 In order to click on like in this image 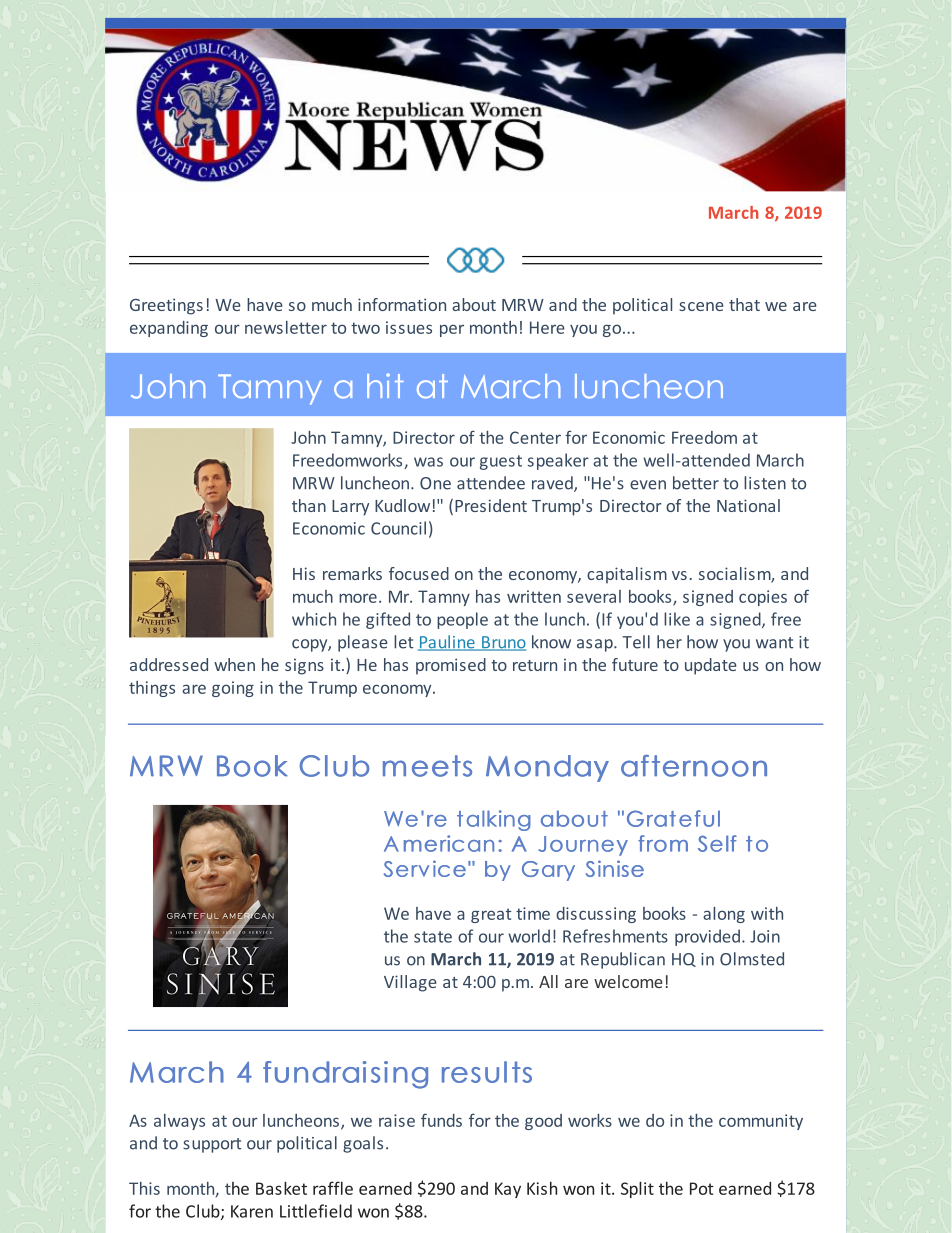, I will do `click(677, 619)`.
